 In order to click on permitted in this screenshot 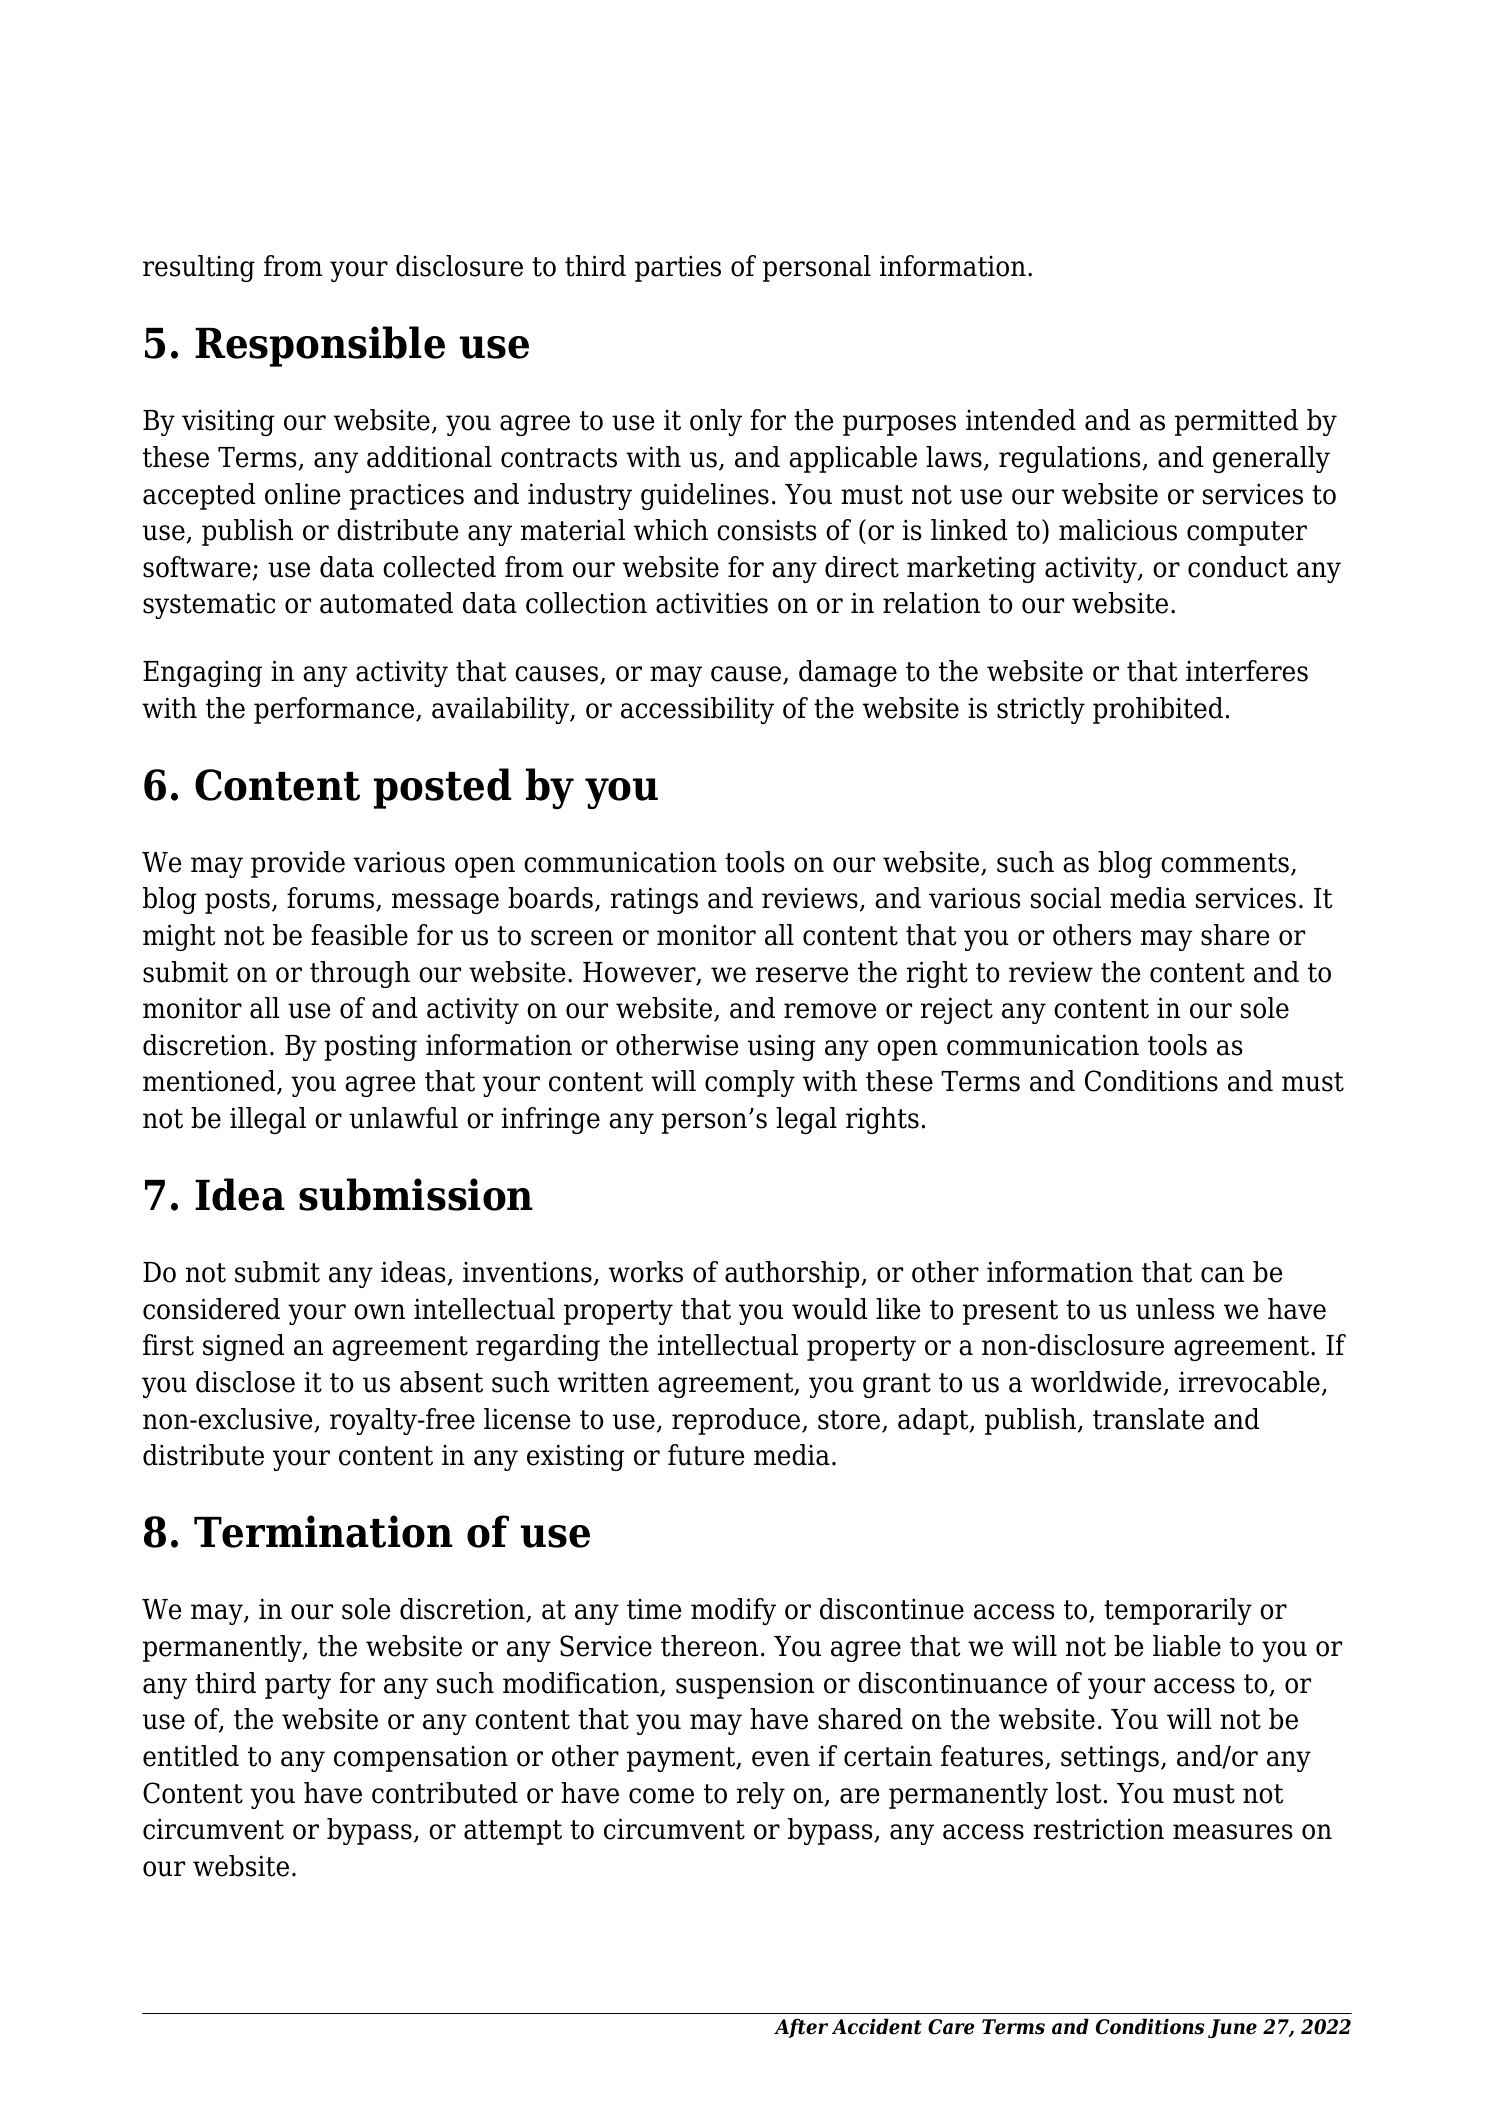, I will do `click(1236, 422)`.
